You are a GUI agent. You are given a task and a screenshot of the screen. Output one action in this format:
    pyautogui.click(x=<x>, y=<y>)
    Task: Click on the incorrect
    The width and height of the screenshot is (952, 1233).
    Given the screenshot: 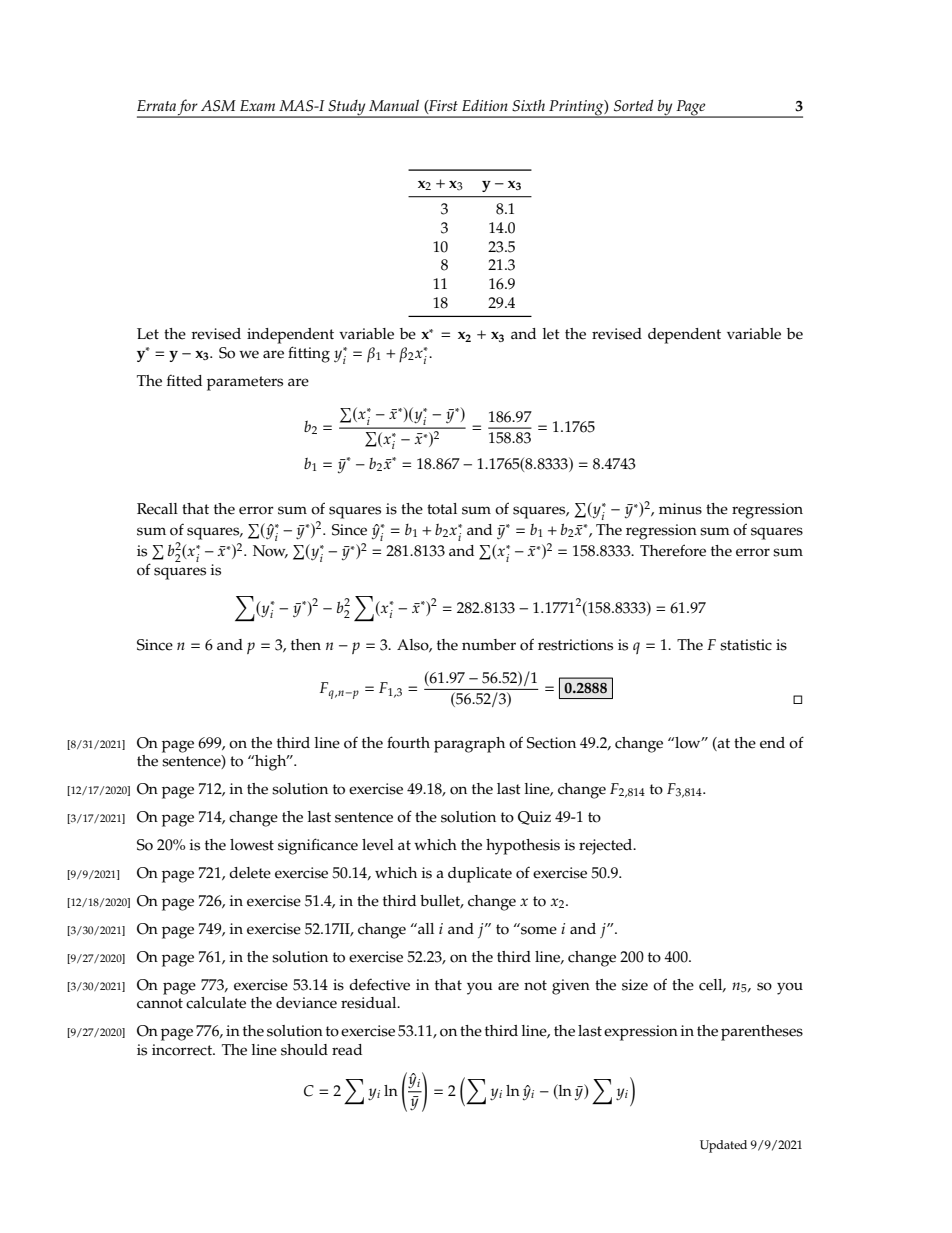 What is the action you would take?
    pyautogui.click(x=183, y=1050)
